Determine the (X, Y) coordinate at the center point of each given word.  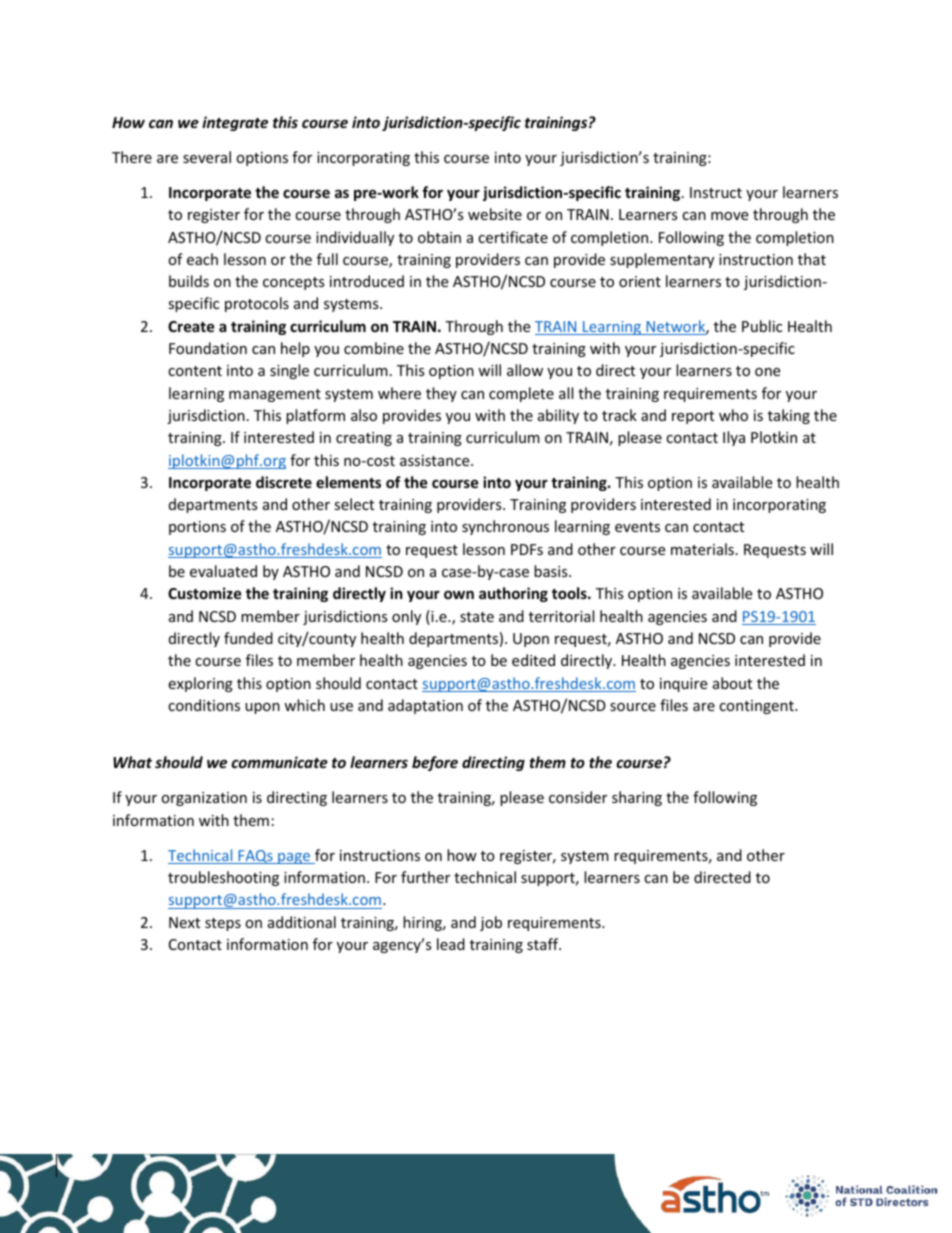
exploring (200, 684)
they (441, 394)
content (195, 371)
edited (533, 660)
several (207, 157)
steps (223, 924)
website (495, 214)
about (732, 683)
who (733, 415)
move (729, 216)
